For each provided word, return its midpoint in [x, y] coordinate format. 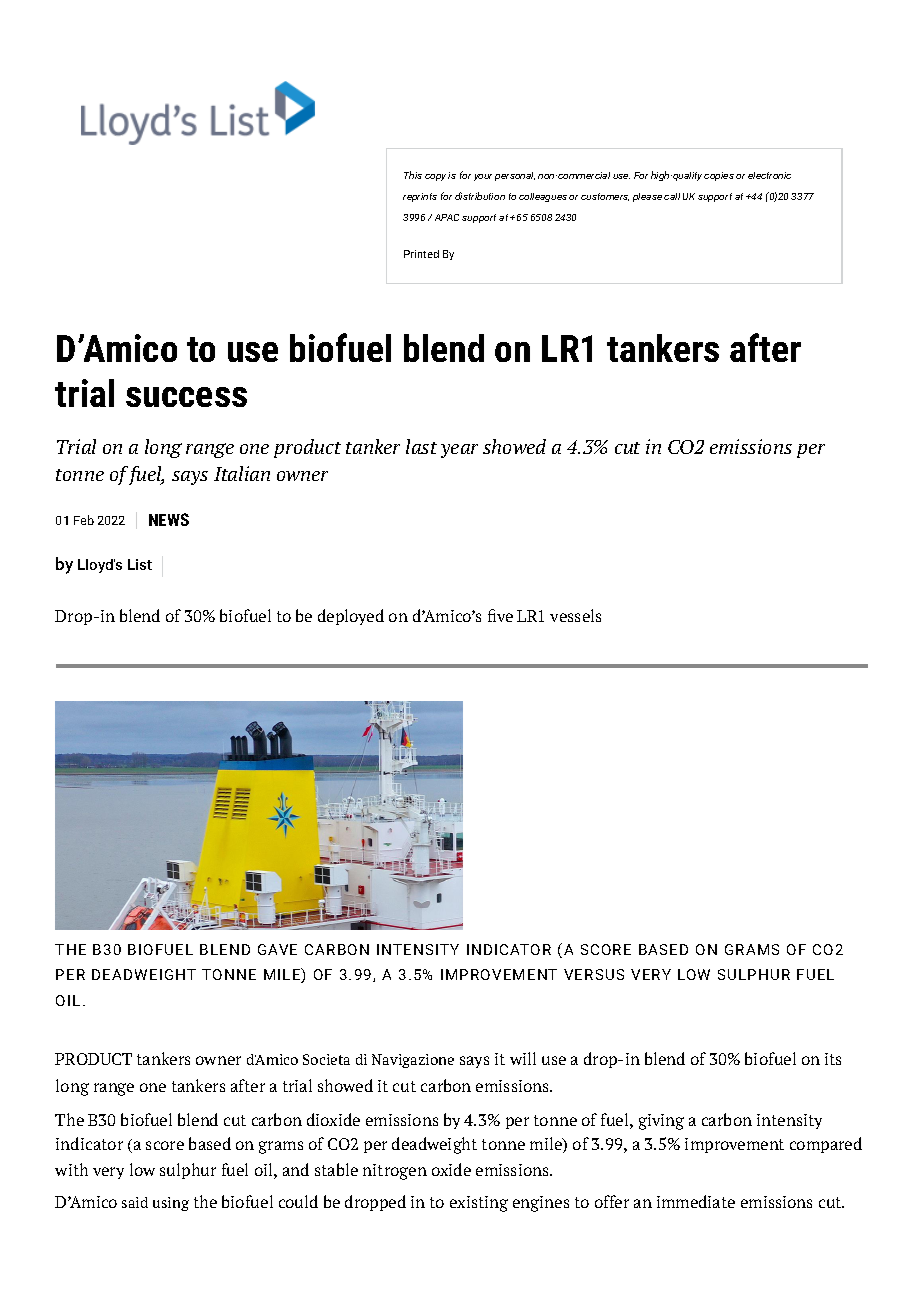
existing [479, 1204]
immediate [696, 1201]
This [413, 175]
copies [719, 176]
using [171, 1204]
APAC [447, 217]
